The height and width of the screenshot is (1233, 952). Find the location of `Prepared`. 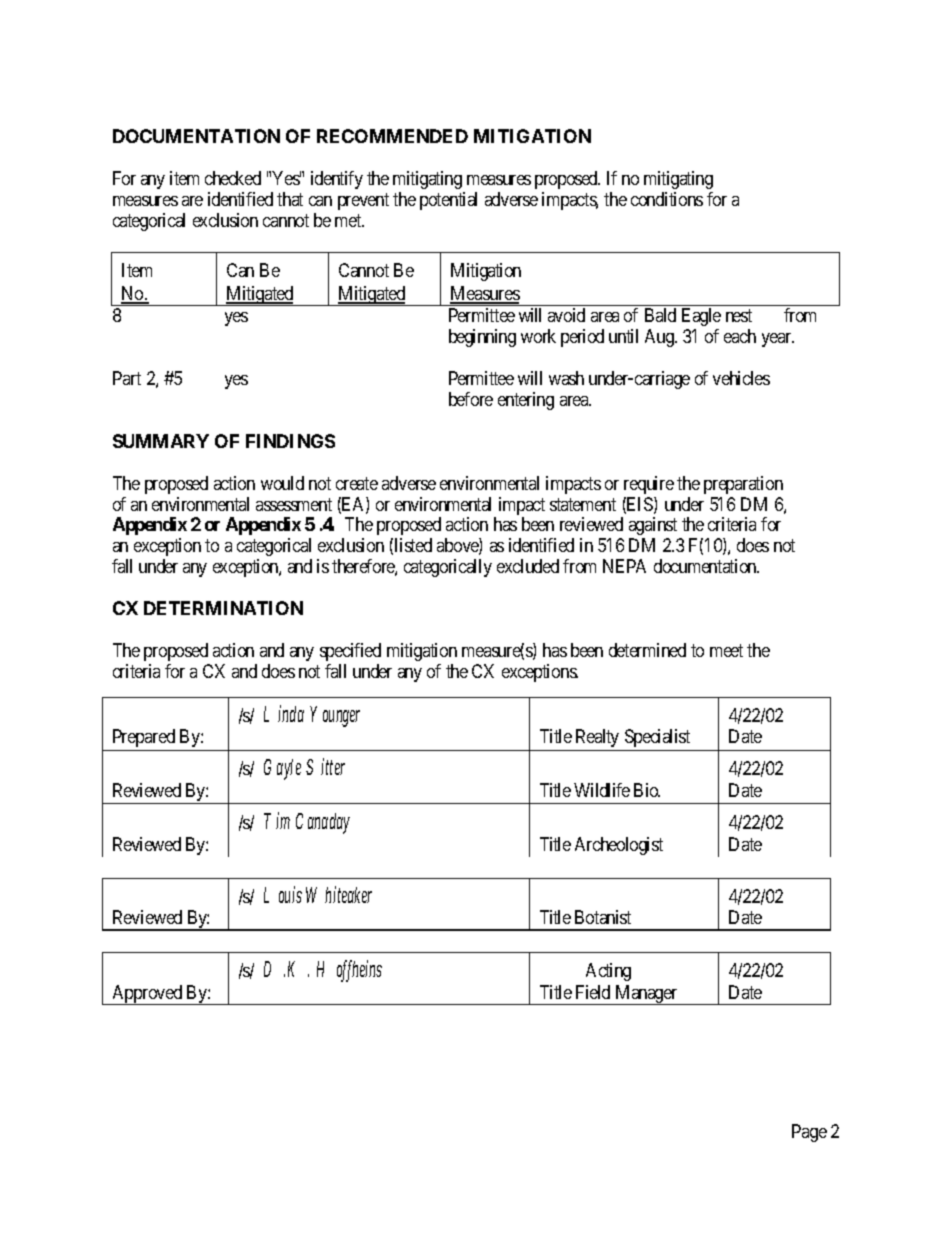

Prepared is located at coordinates (144, 738).
